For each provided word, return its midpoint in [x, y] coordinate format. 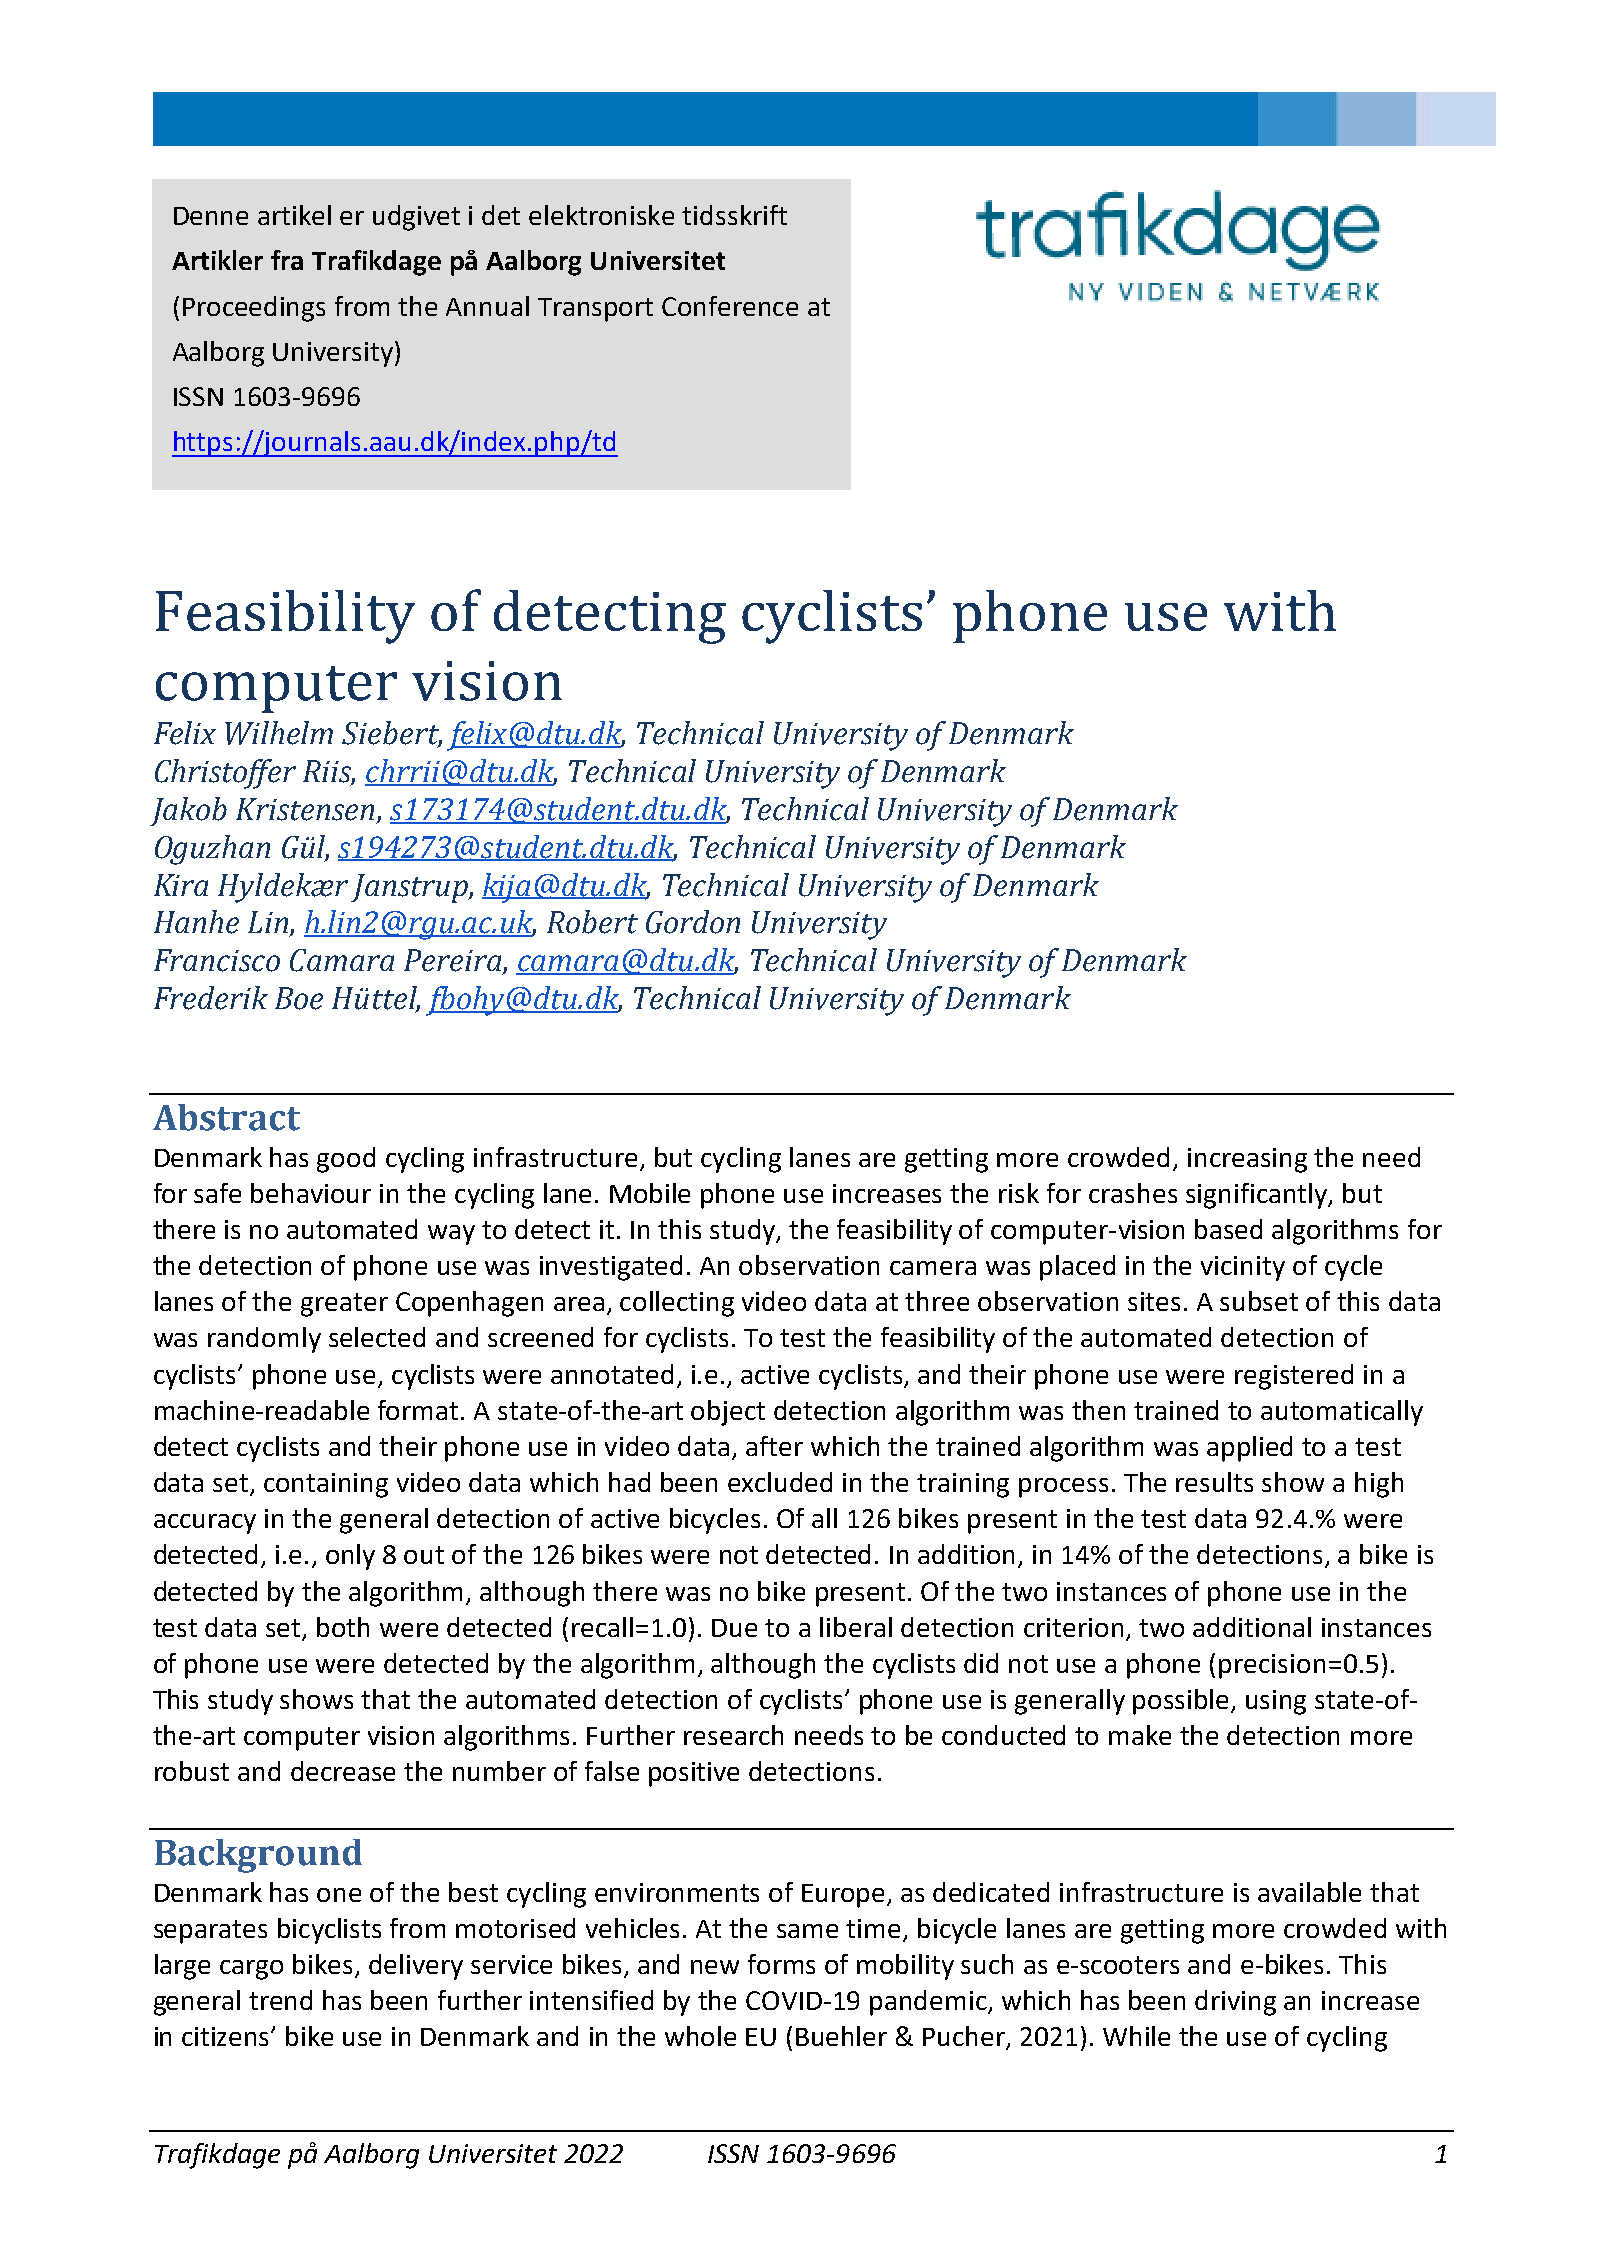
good [346, 1160]
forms [781, 1964]
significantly [1258, 1196]
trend [280, 2000]
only [350, 1557]
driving [1235, 2003]
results [1214, 1482]
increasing [1247, 1160]
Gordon [693, 922]
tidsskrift [734, 215]
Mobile [650, 1193]
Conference [730, 306]
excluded [780, 1482]
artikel [294, 215]
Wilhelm [279, 733]
